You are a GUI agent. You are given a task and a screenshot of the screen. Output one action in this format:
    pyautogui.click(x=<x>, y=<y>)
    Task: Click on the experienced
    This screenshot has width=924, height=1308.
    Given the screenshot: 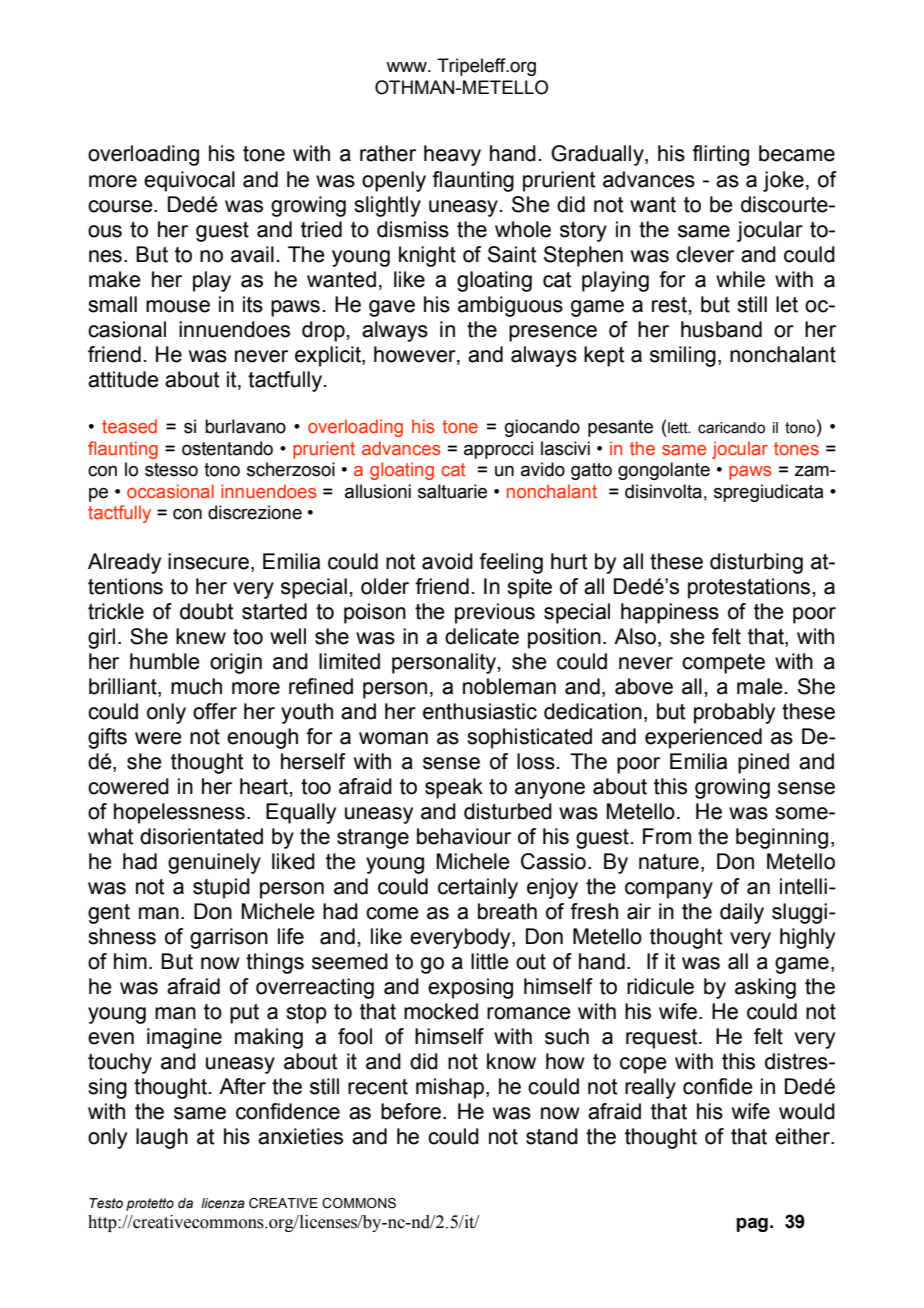 What is the action you would take?
    pyautogui.click(x=703, y=738)
